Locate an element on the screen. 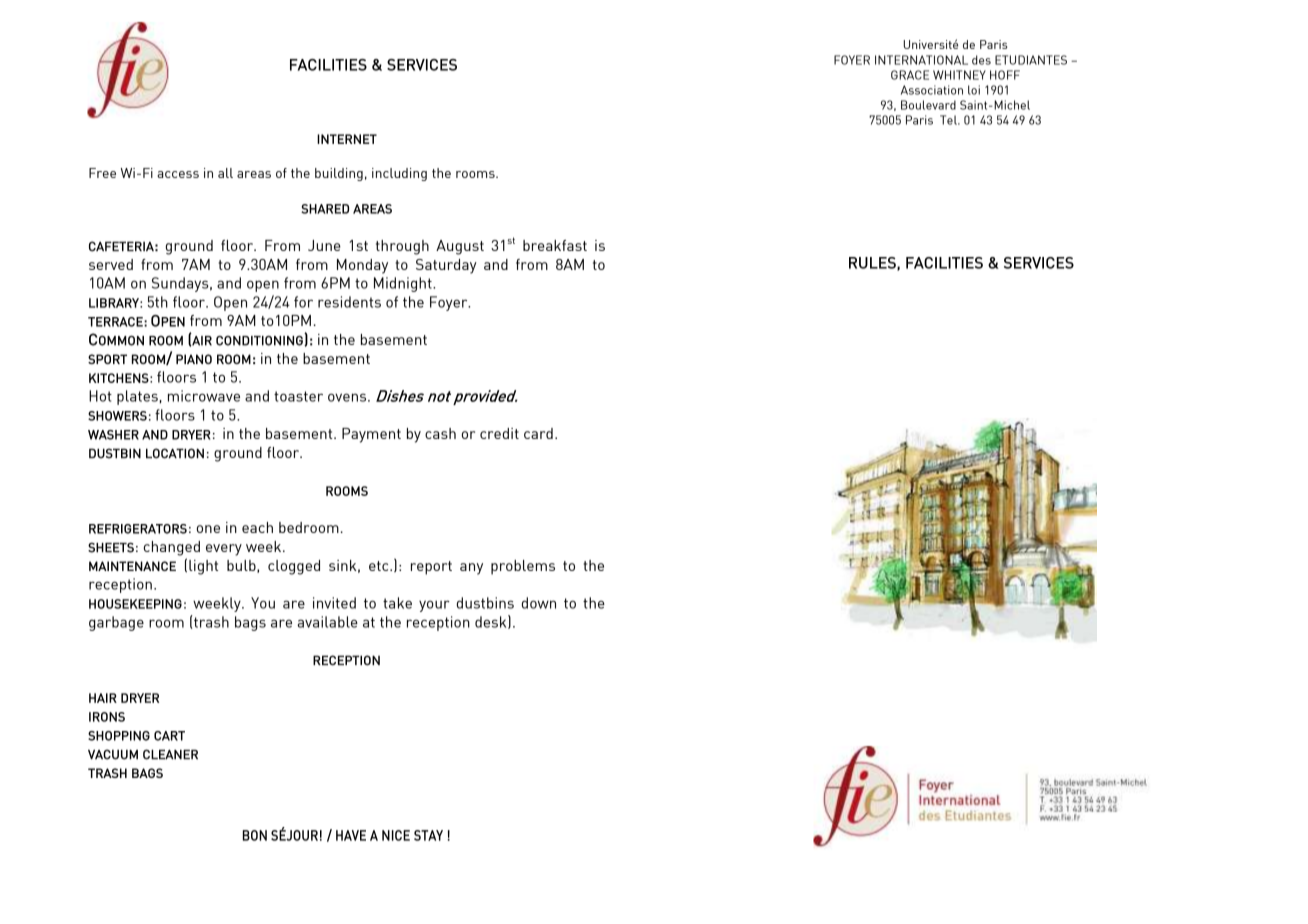 This screenshot has width=1308, height=924. including is located at coordinates (399, 174).
